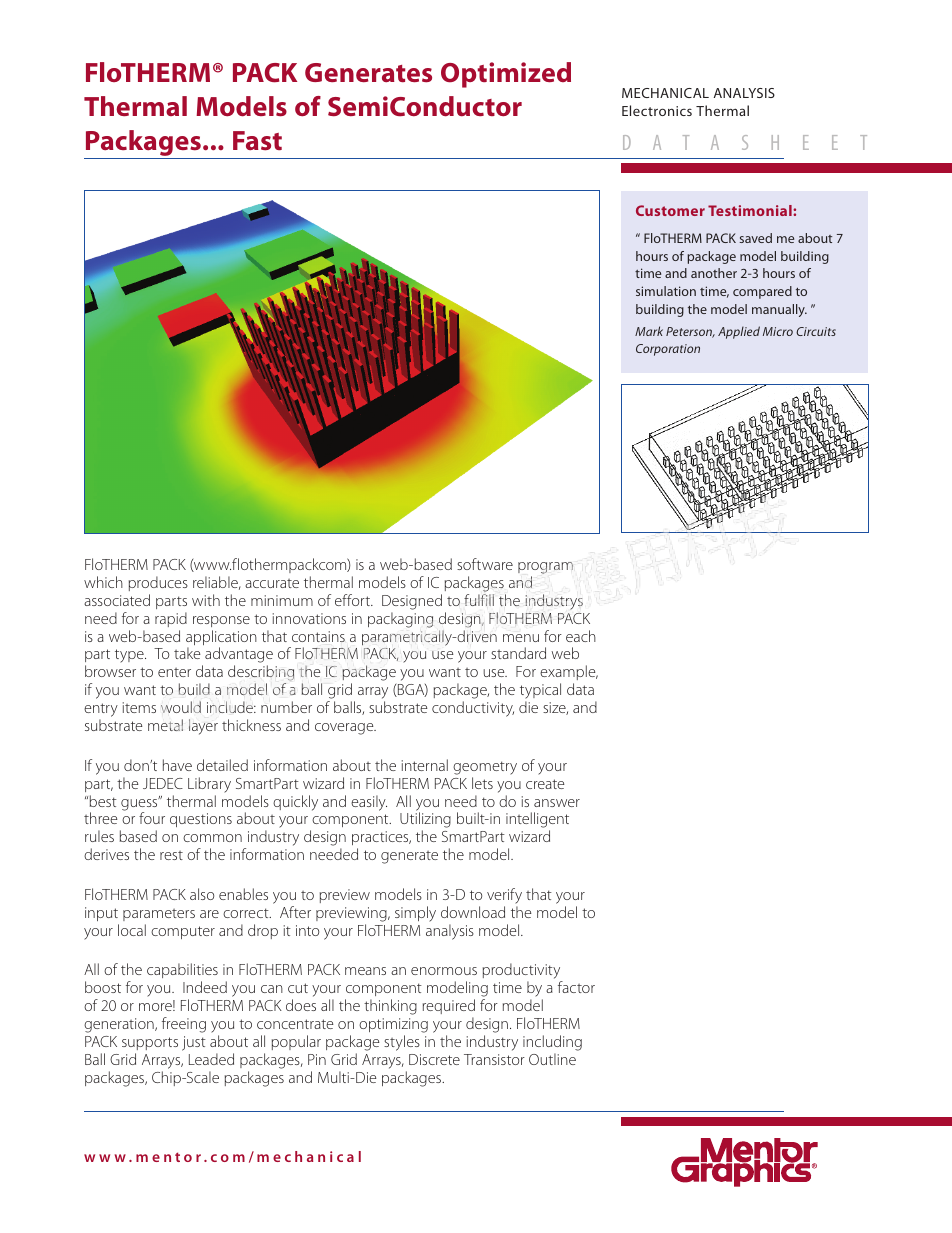 This page has height=1233, width=952. Describe the element at coordinates (657, 110) in the page. I see `Electronics` at that location.
